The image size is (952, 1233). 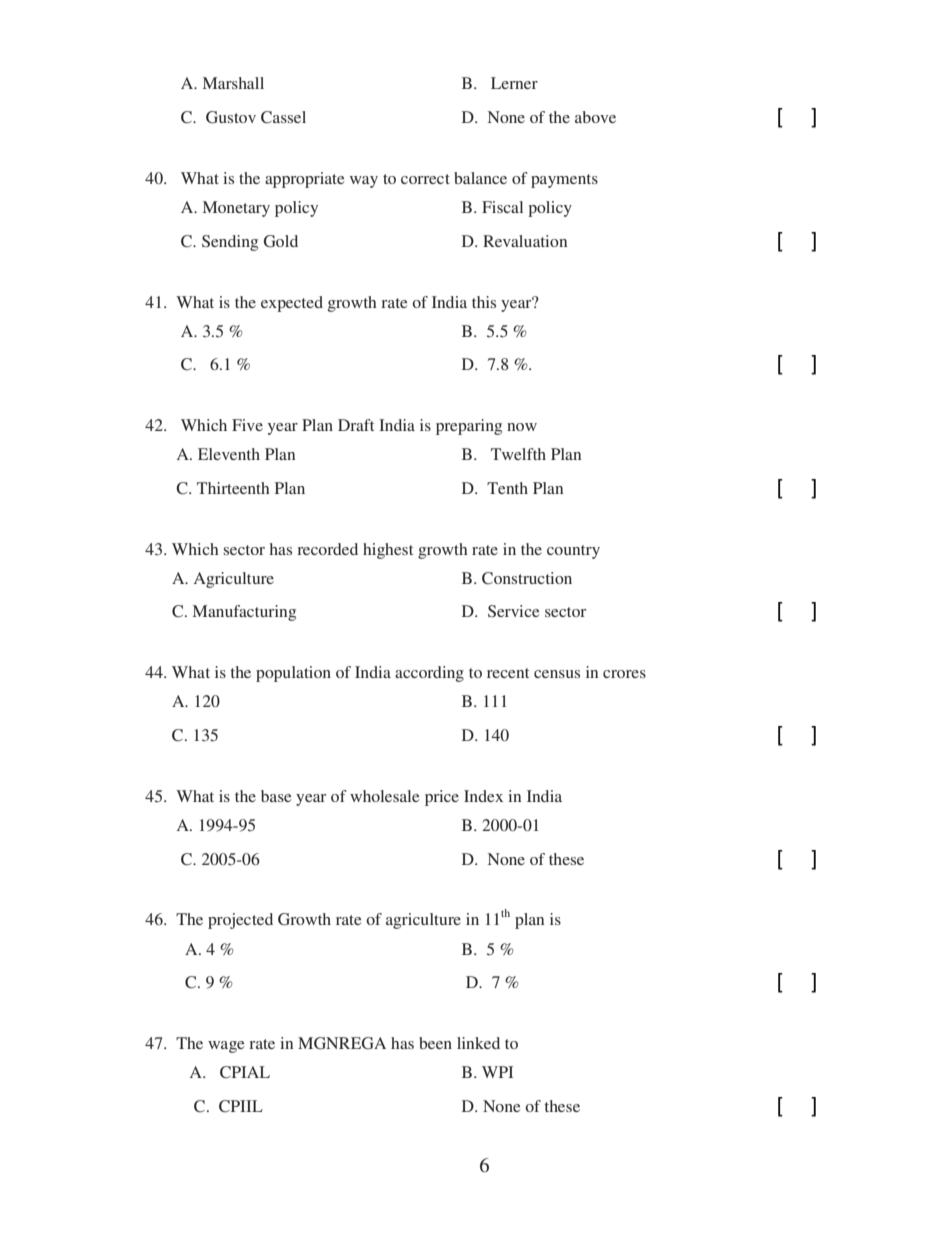 I want to click on Index, so click(x=483, y=796).
